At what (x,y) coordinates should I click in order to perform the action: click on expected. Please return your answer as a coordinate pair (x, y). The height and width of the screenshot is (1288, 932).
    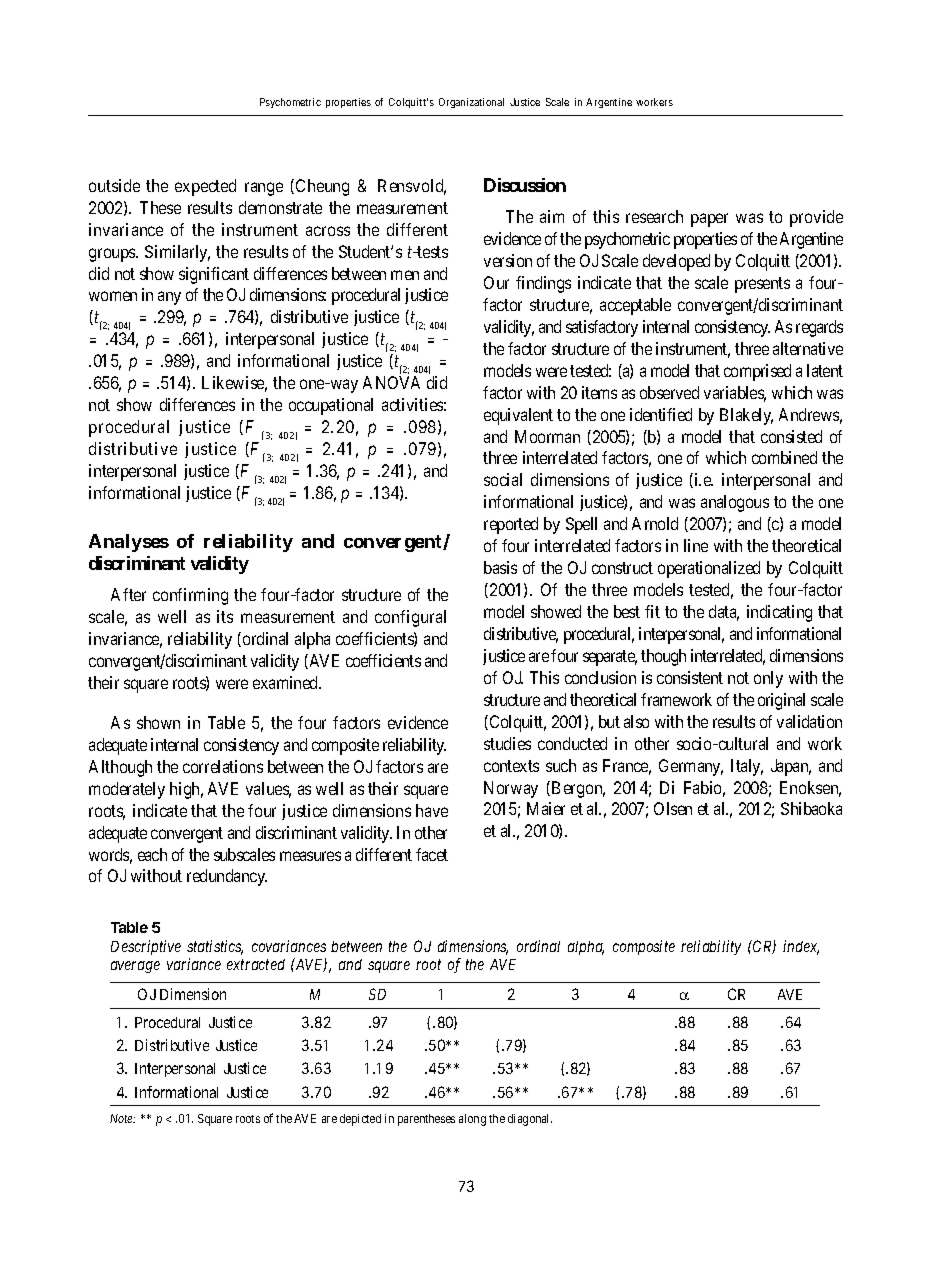
    Looking at the image, I should click on (205, 187).
